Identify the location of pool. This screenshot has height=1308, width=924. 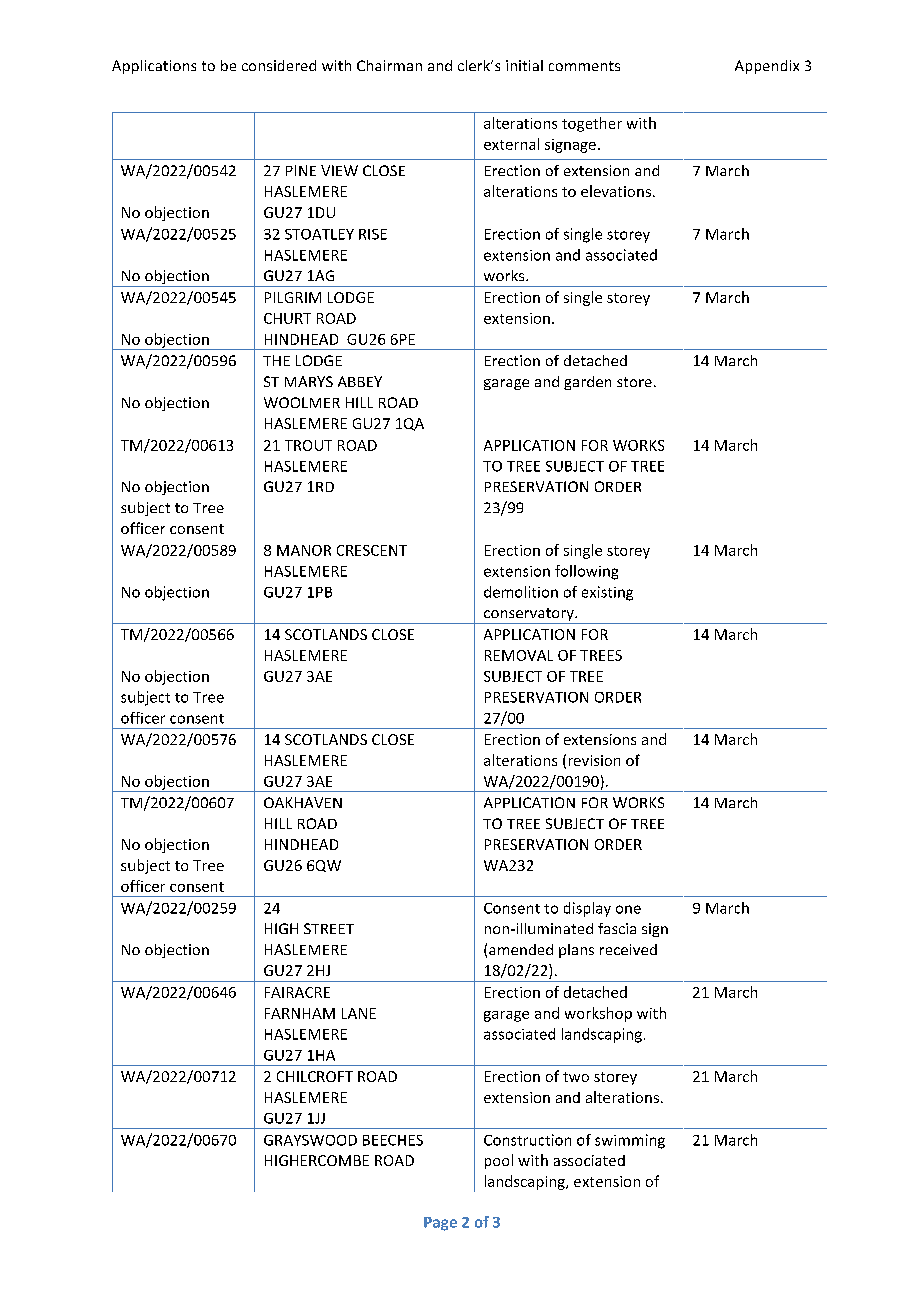
(499, 1161).
